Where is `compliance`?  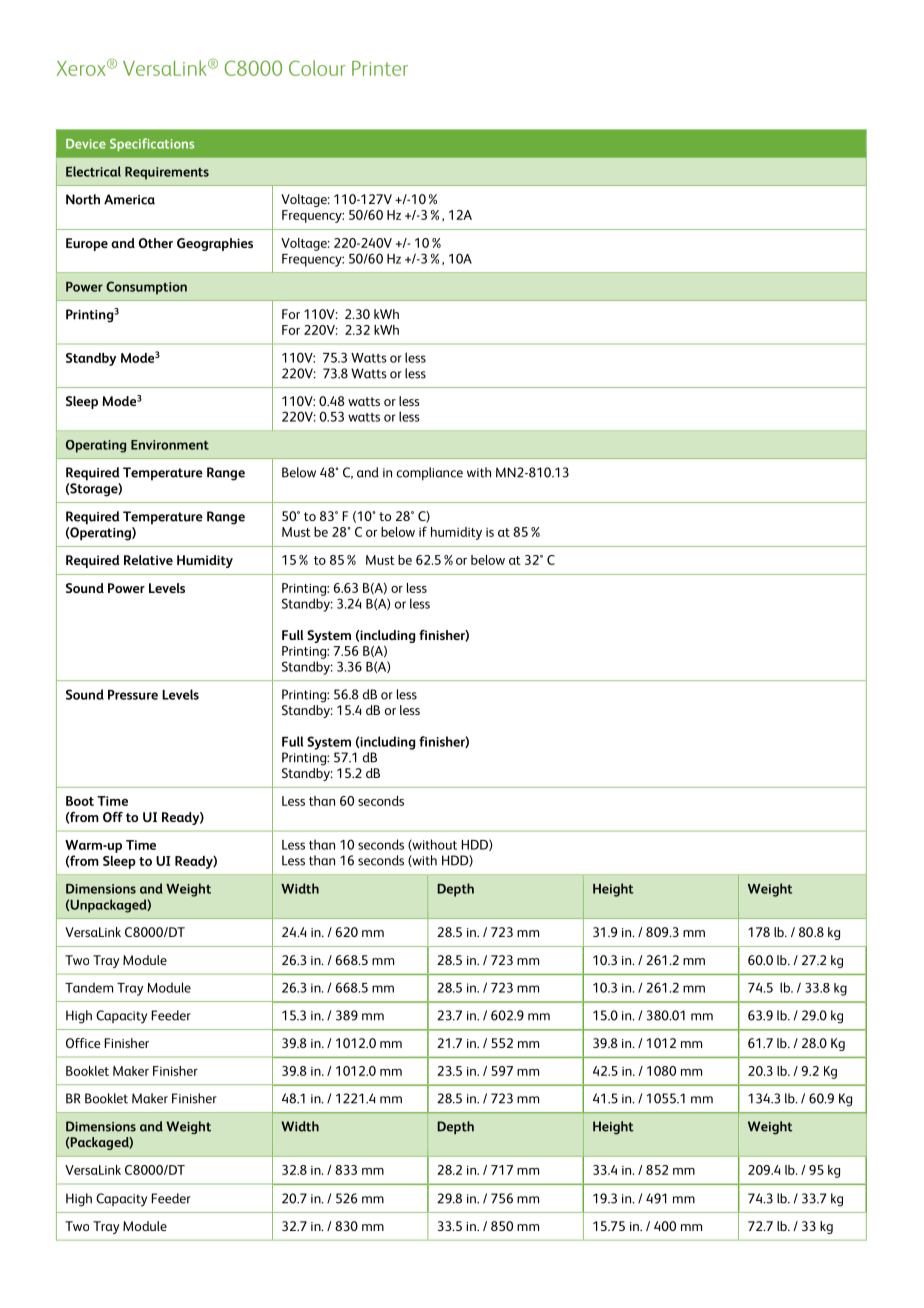 compliance is located at coordinates (430, 473).
